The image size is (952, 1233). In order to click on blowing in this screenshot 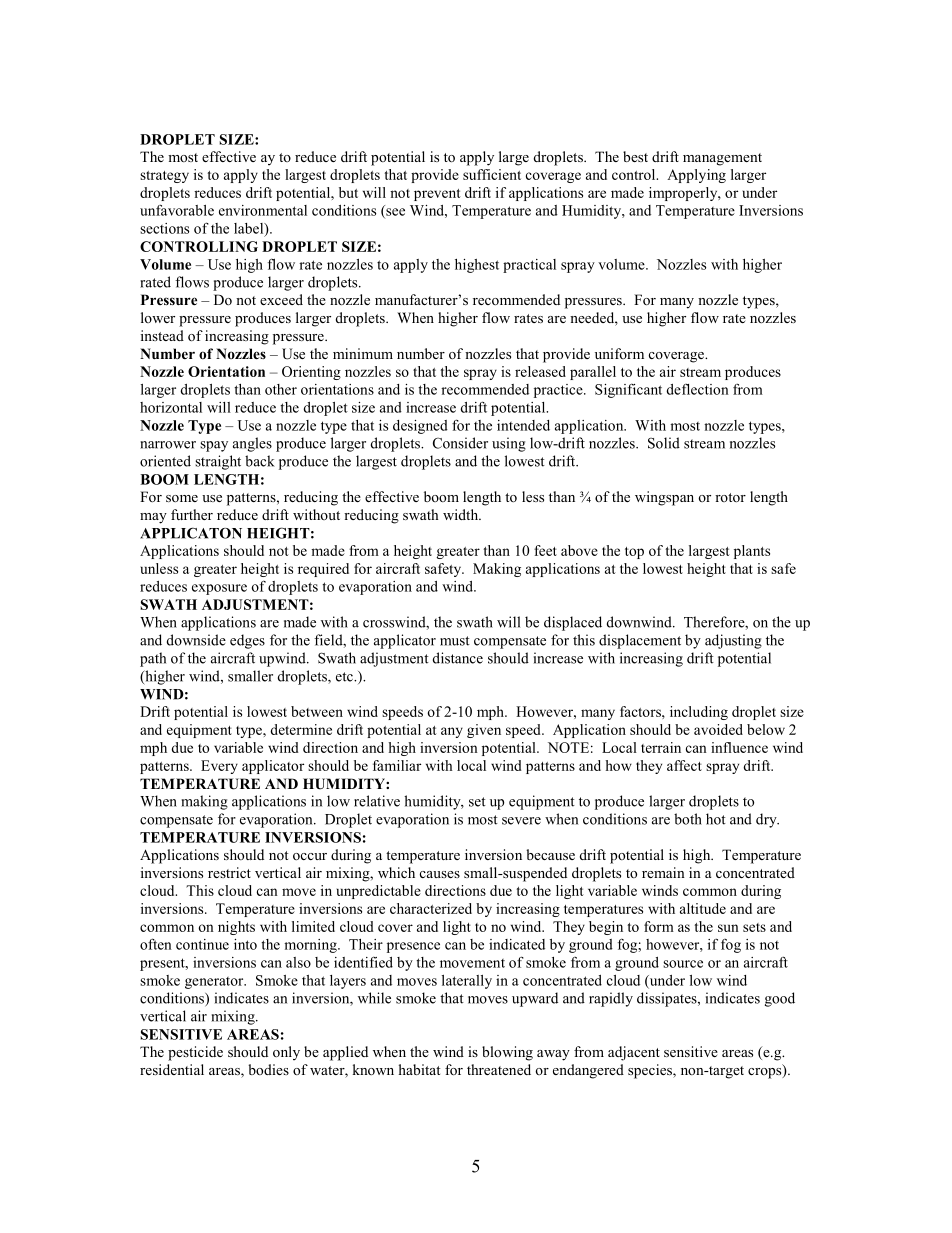, I will do `click(507, 1053)`.
